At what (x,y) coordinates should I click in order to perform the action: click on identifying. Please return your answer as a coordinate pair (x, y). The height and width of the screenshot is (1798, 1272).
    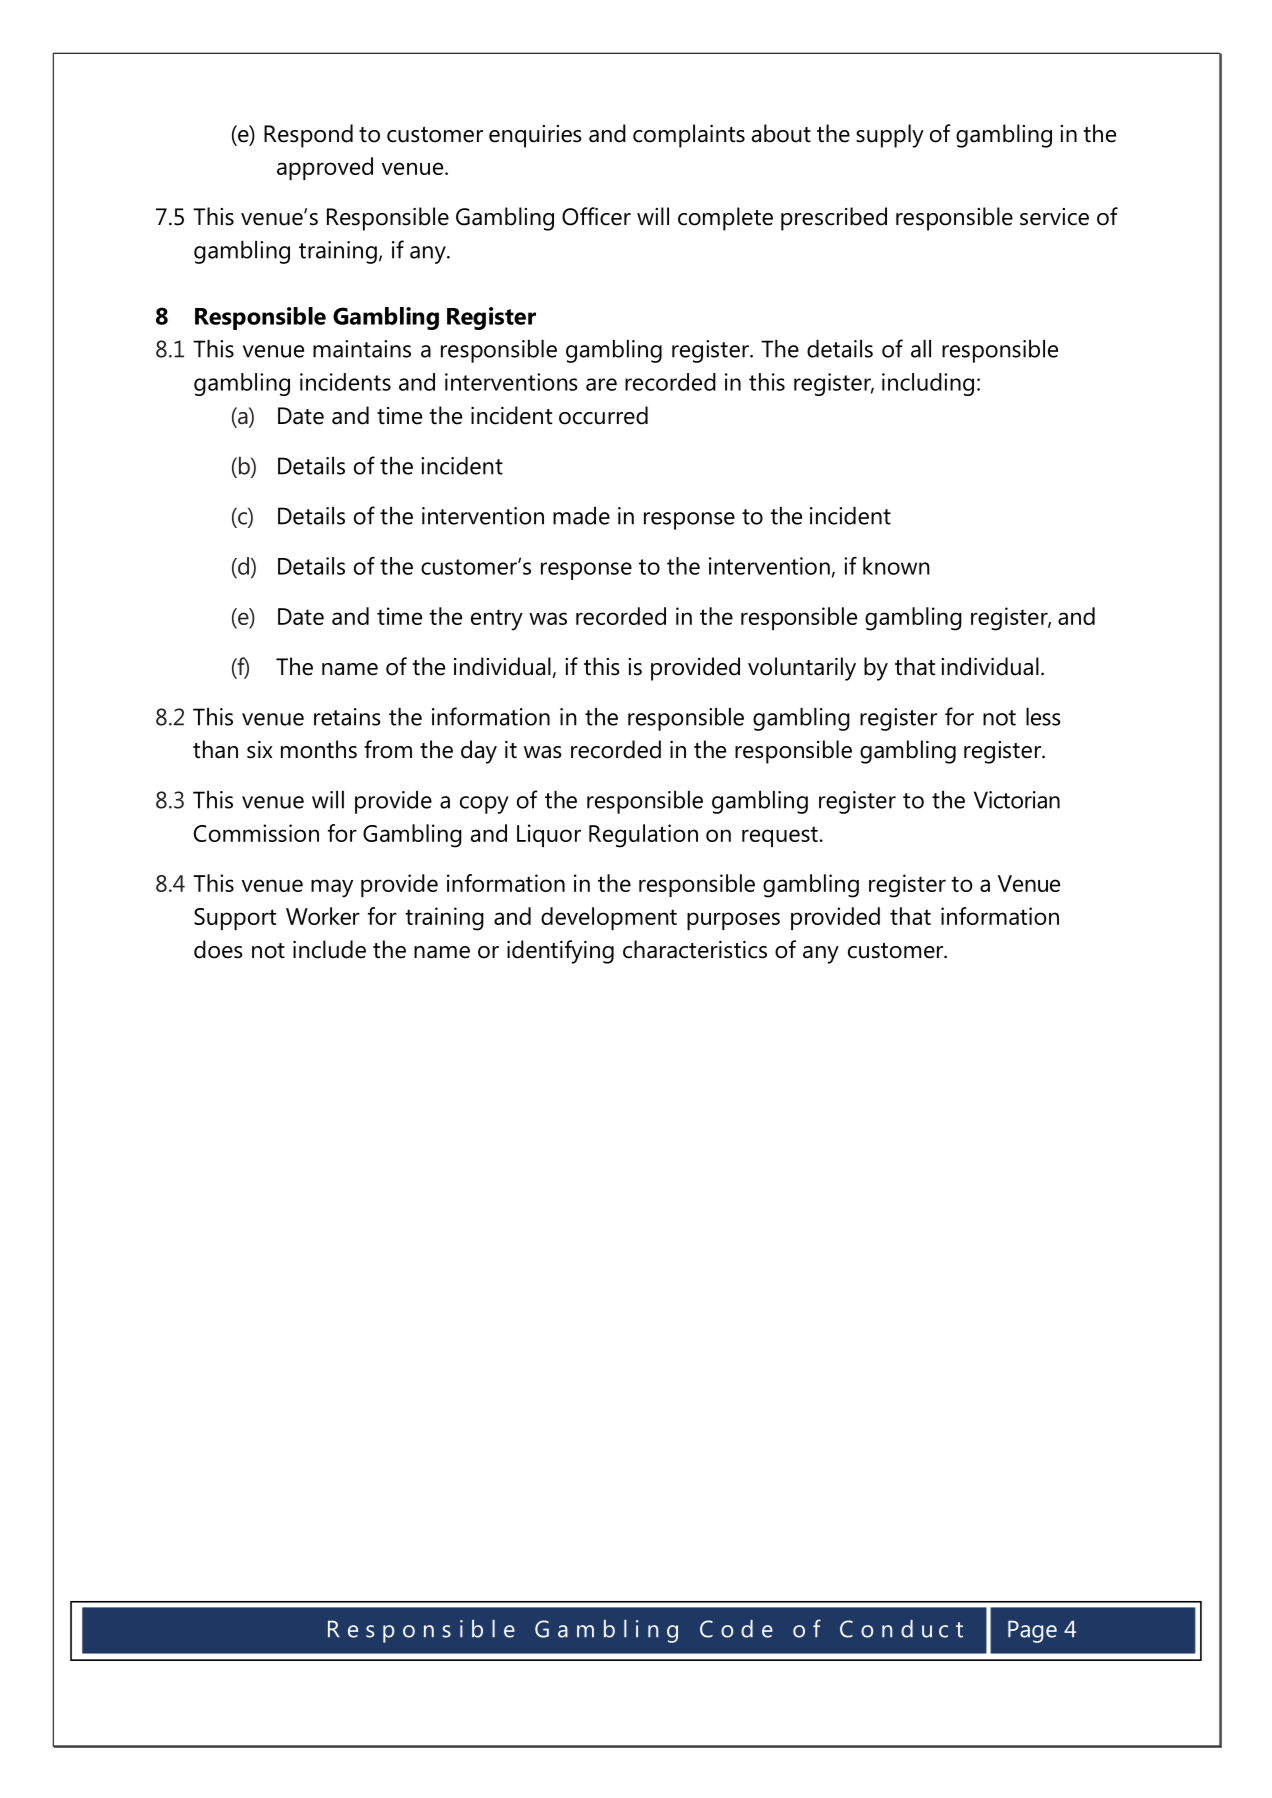
    Looking at the image, I should click on (560, 952).
